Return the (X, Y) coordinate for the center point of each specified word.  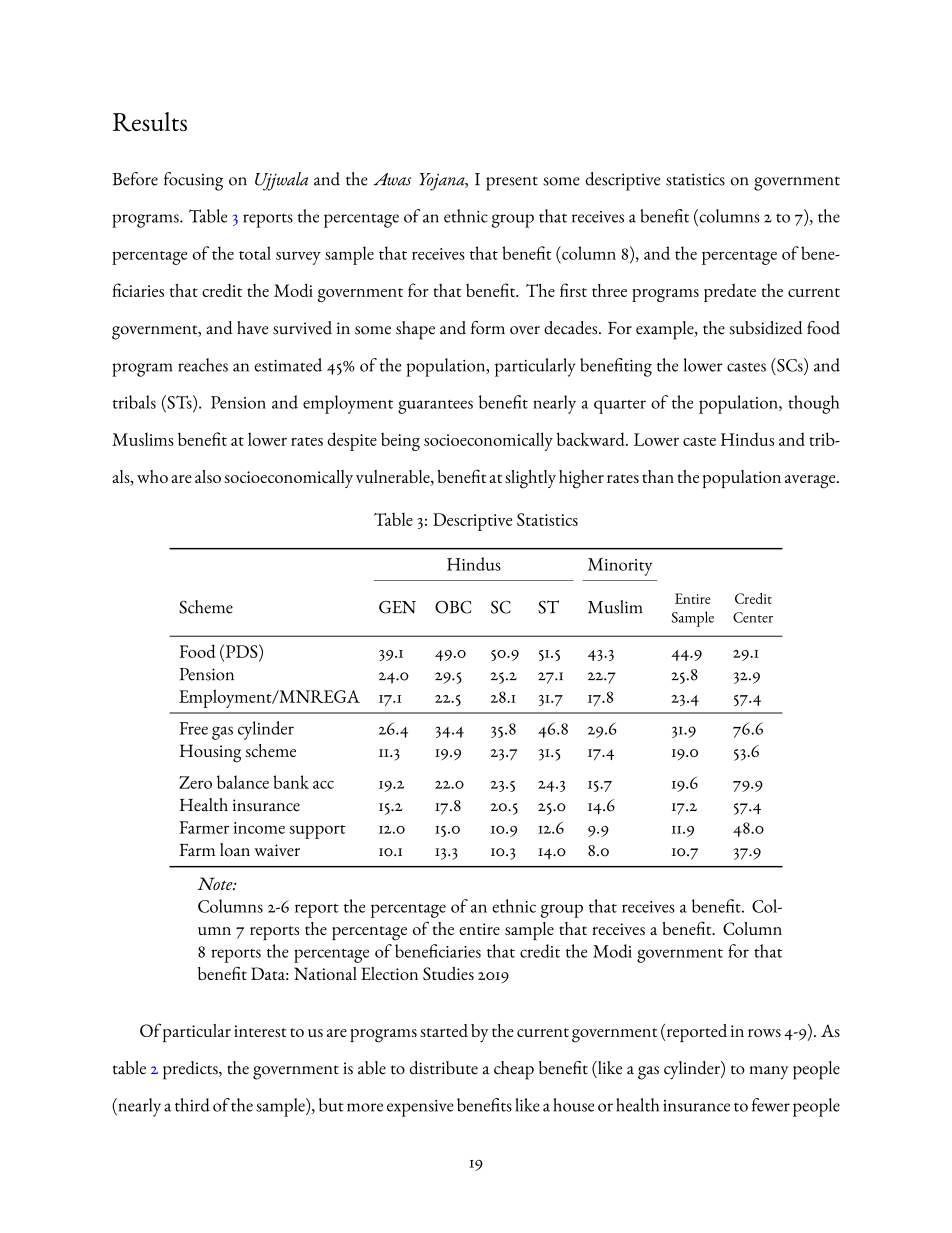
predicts (191, 1070)
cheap (514, 1070)
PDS (241, 651)
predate (730, 293)
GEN (397, 607)
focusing (193, 181)
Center (753, 617)
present (512, 183)
